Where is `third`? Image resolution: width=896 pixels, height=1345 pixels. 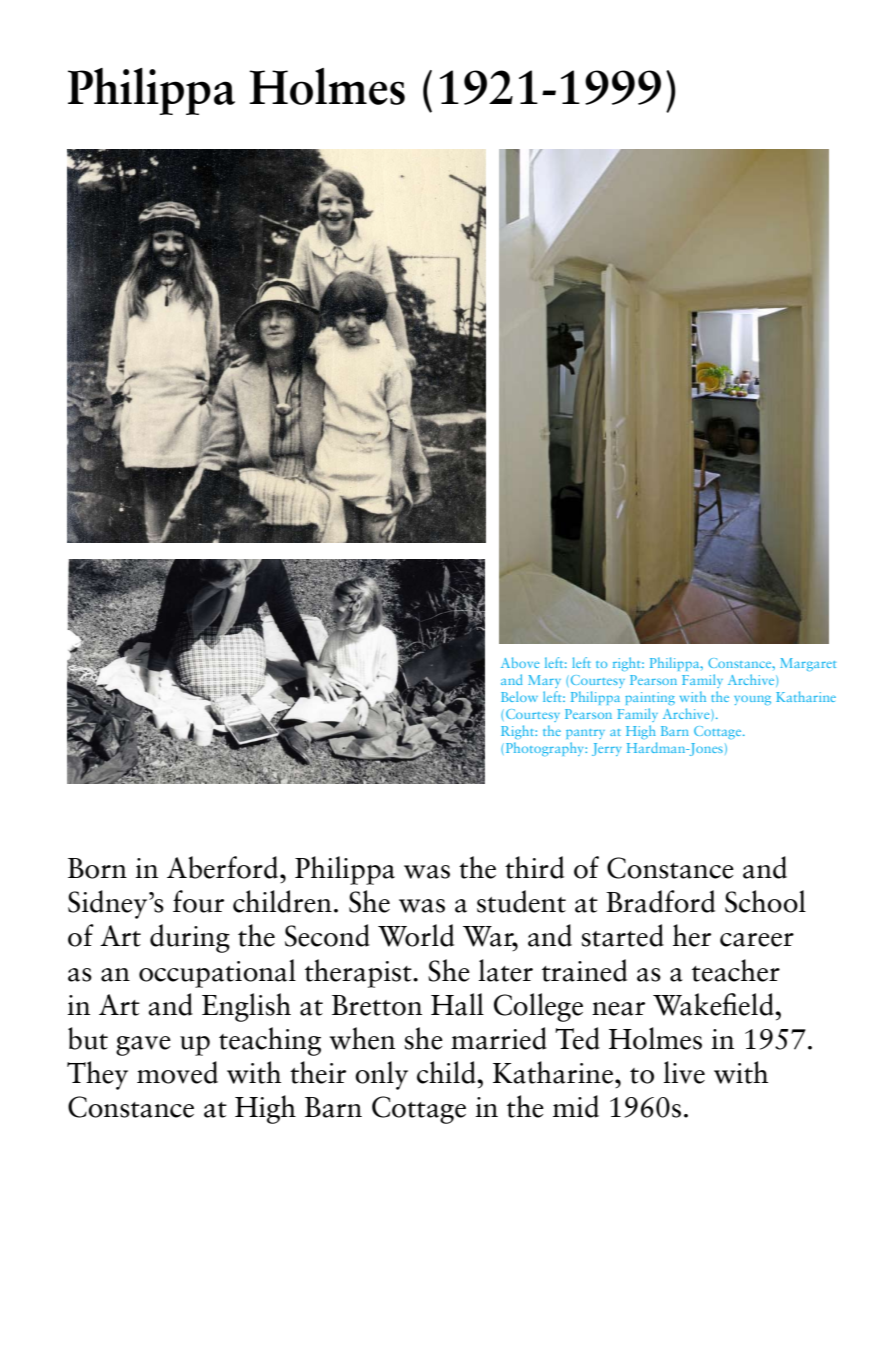
third is located at coordinates (534, 867).
